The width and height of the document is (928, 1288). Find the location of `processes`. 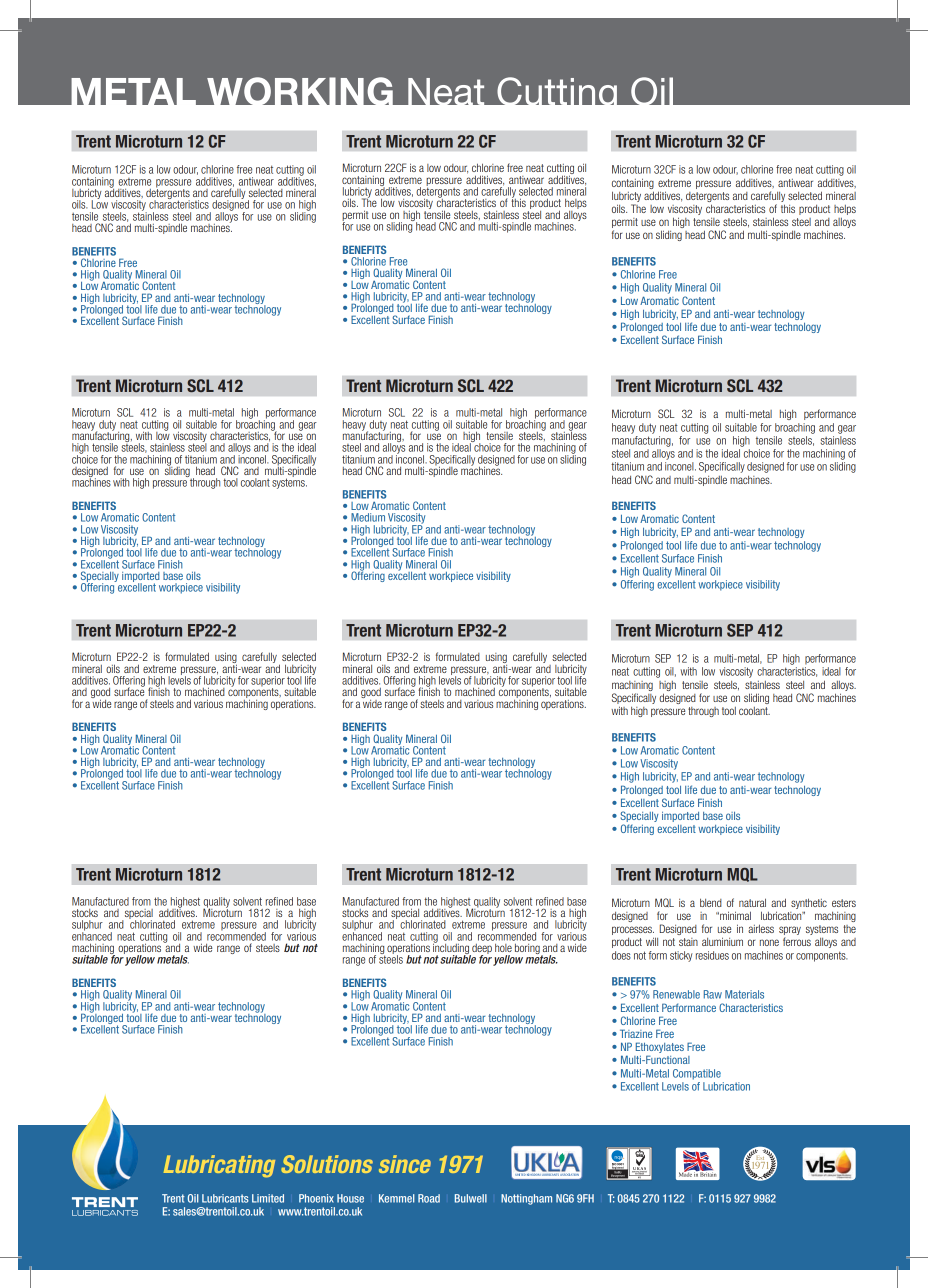

processes is located at coordinates (633, 932).
